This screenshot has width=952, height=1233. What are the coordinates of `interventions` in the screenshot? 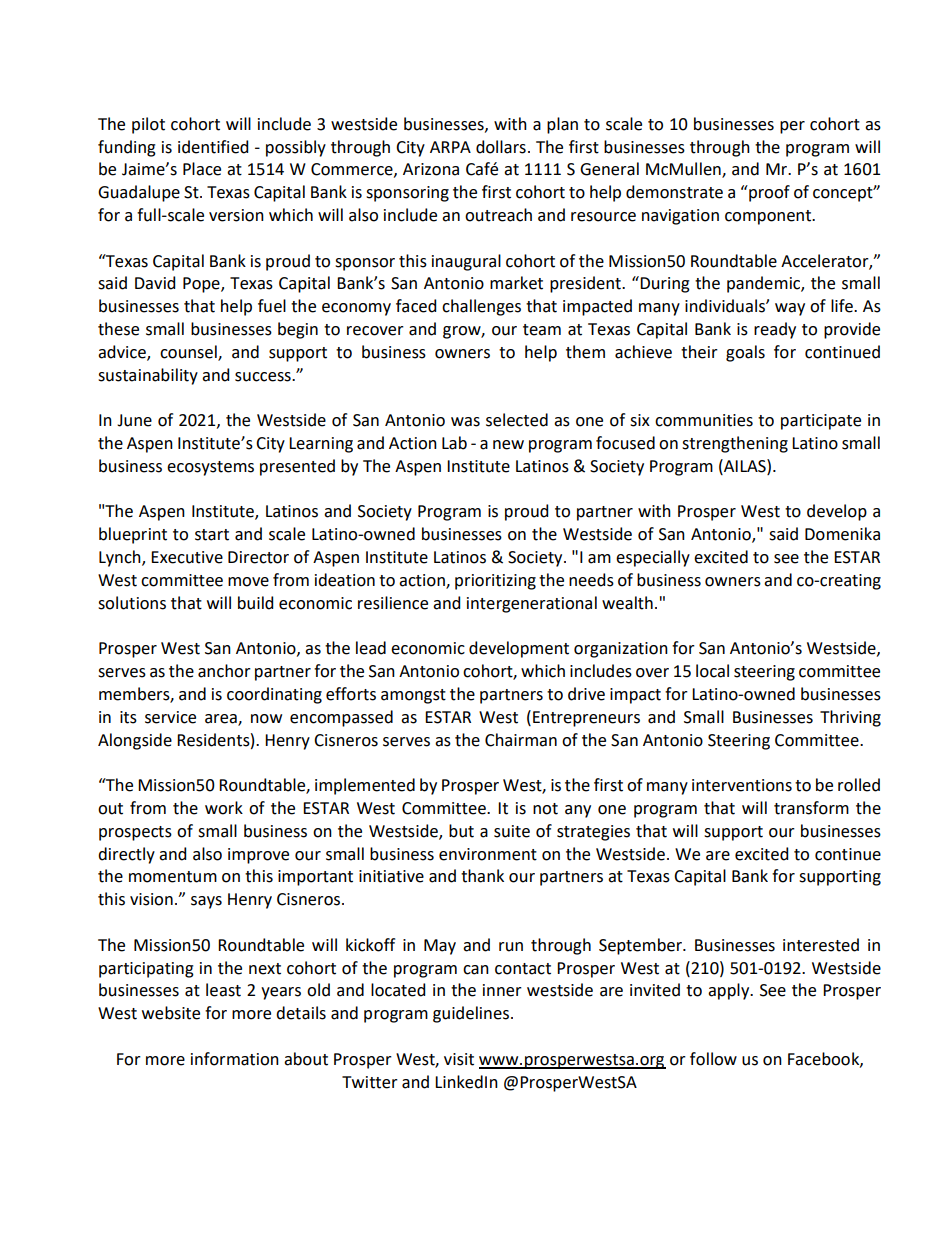 It's located at (742, 785).
